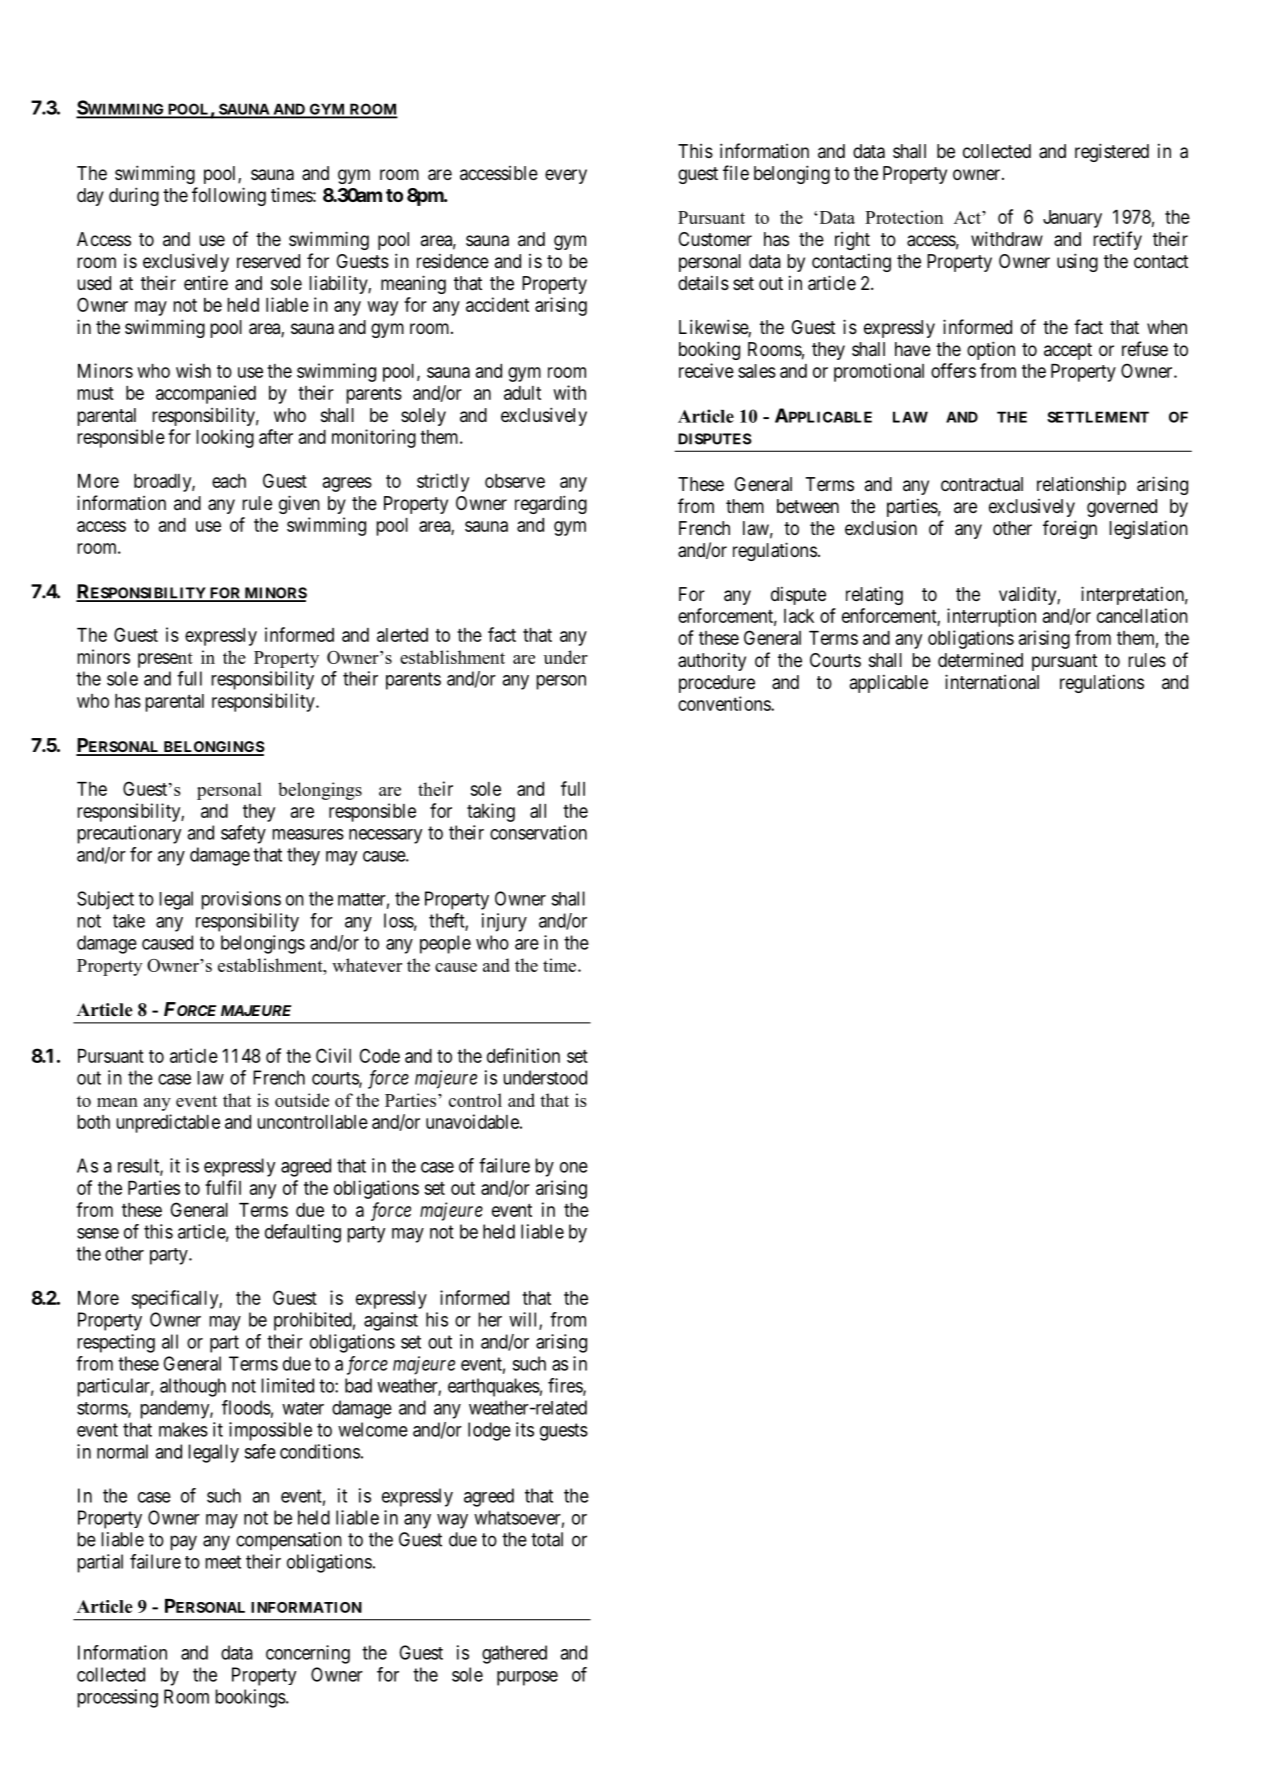 This page has height=1788, width=1265. Describe the element at coordinates (1072, 219) in the page. I see `January` at that location.
